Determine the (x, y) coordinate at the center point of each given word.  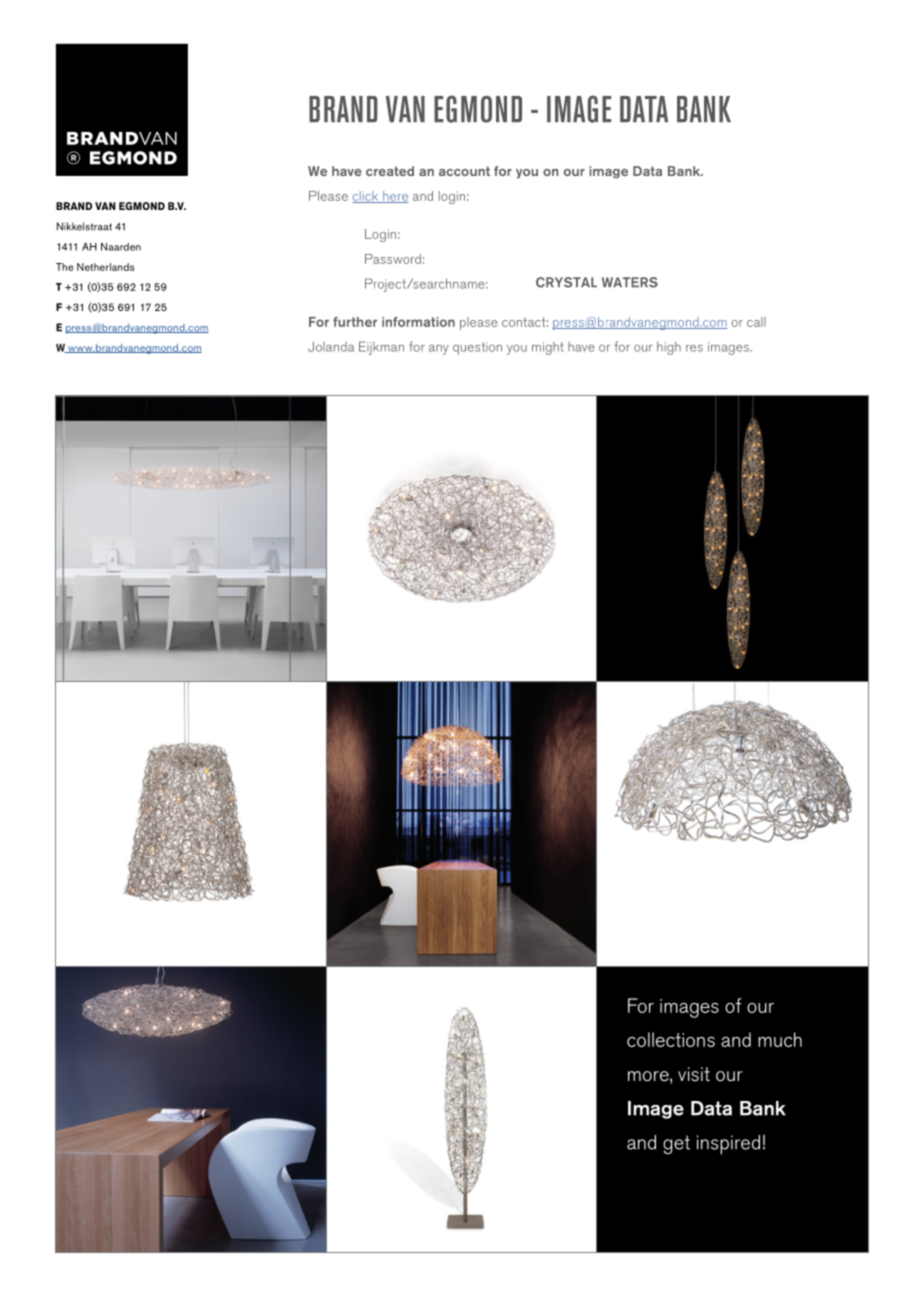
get (676, 1144)
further (355, 322)
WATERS (630, 282)
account (464, 171)
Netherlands (106, 267)
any (439, 349)
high (669, 348)
